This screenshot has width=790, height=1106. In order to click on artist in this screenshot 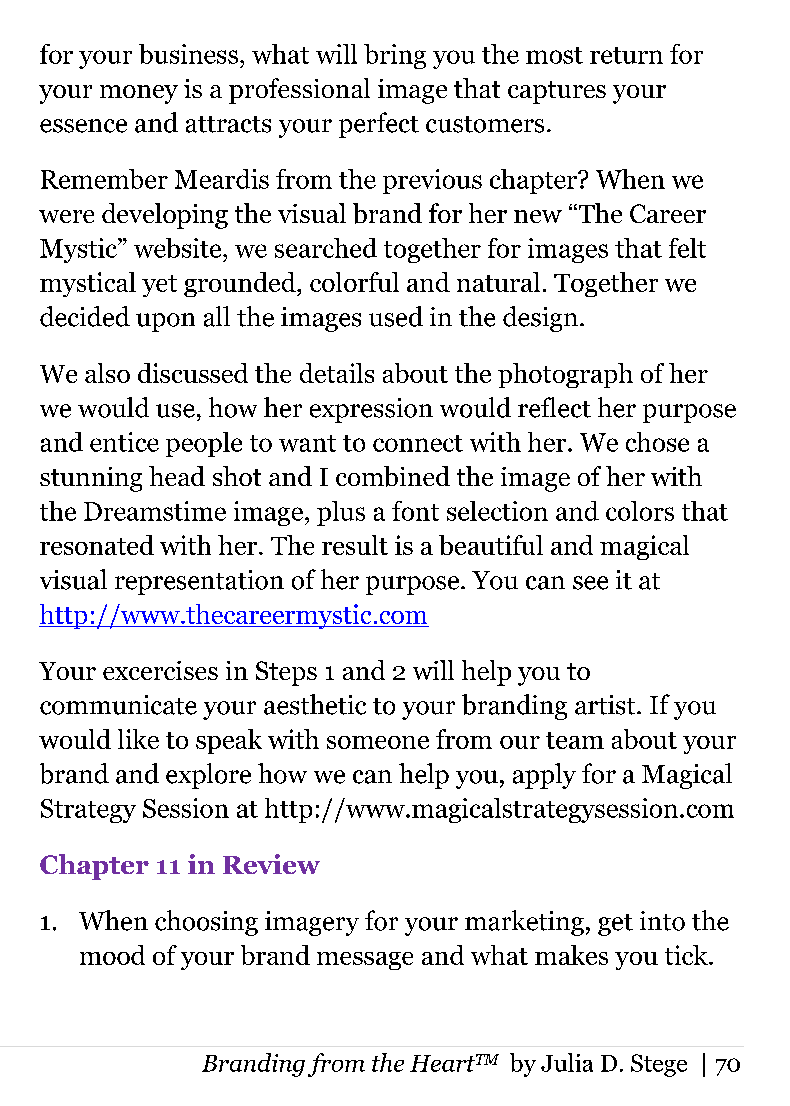, I will do `click(606, 705)`.
